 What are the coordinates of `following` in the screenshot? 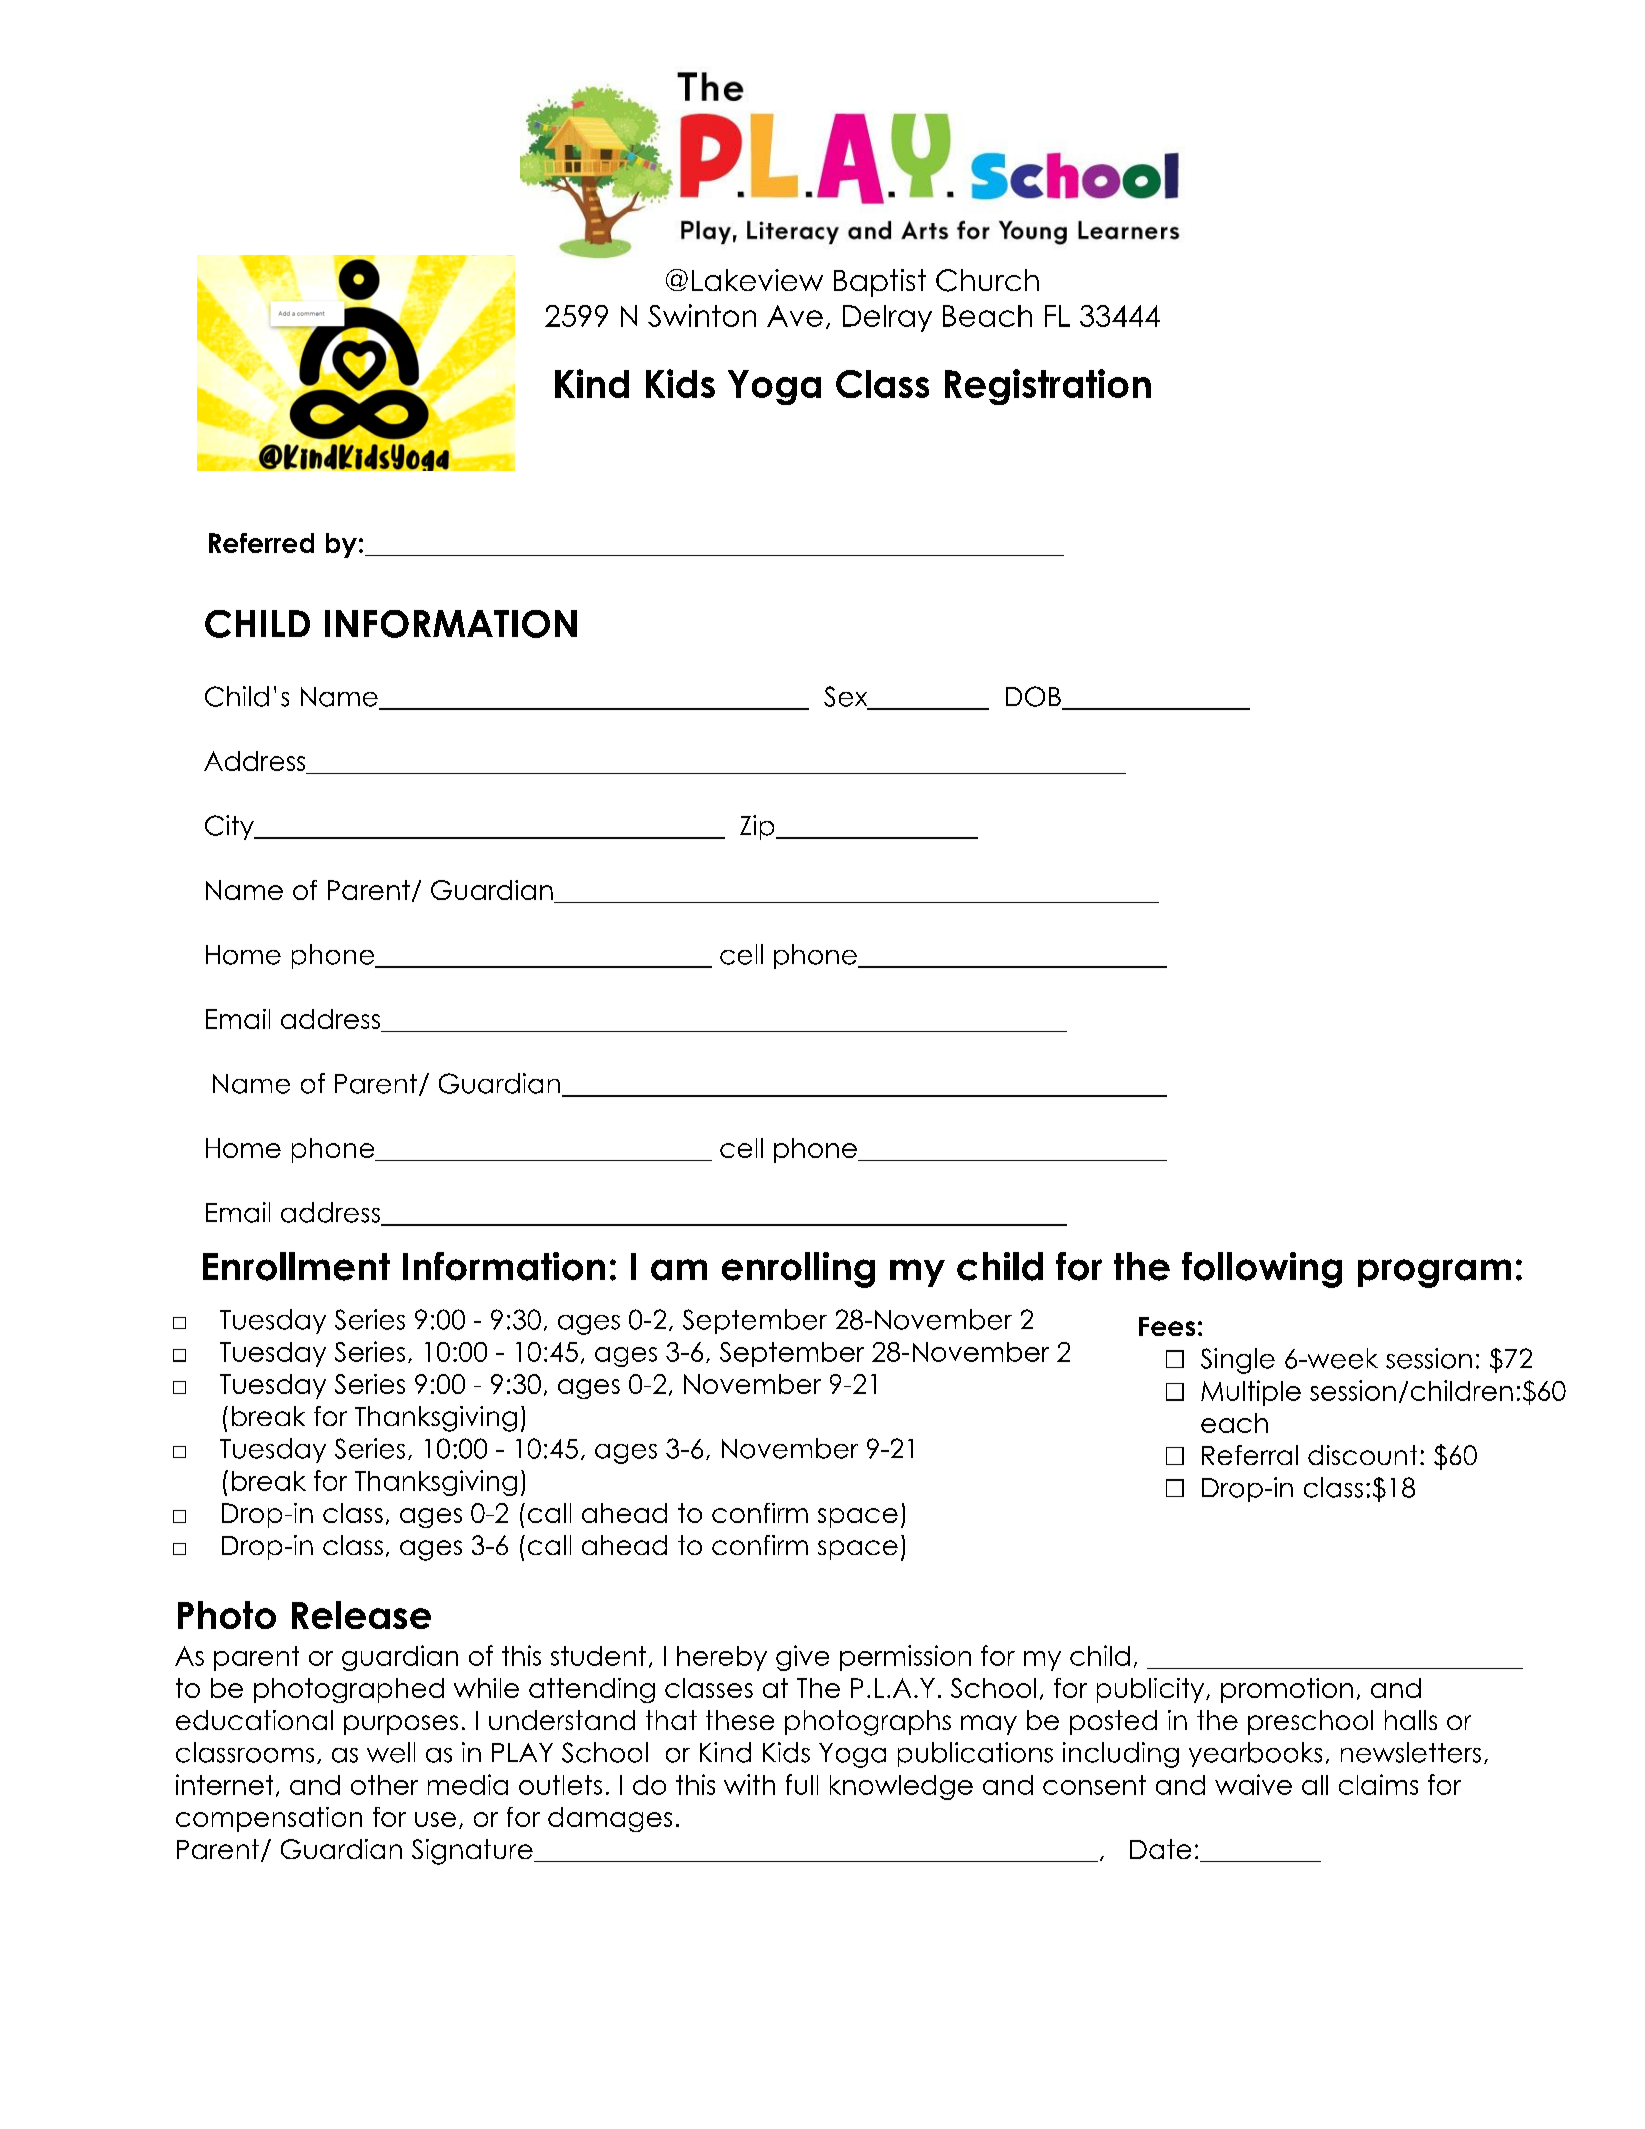 It's located at (1262, 1270).
